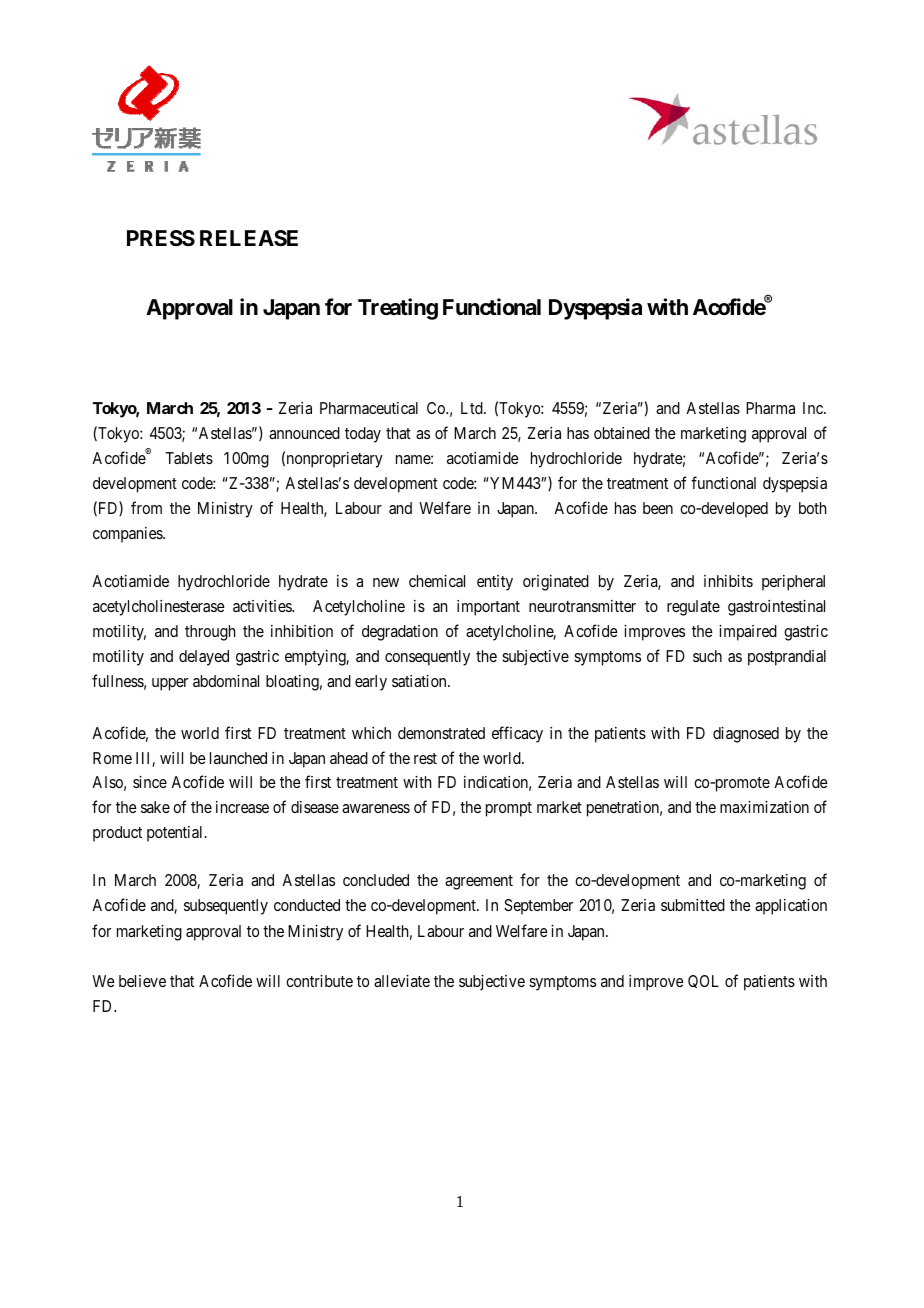 The image size is (924, 1308). What do you see at coordinates (473, 408) in the screenshot?
I see `Ltd` at bounding box center [473, 408].
